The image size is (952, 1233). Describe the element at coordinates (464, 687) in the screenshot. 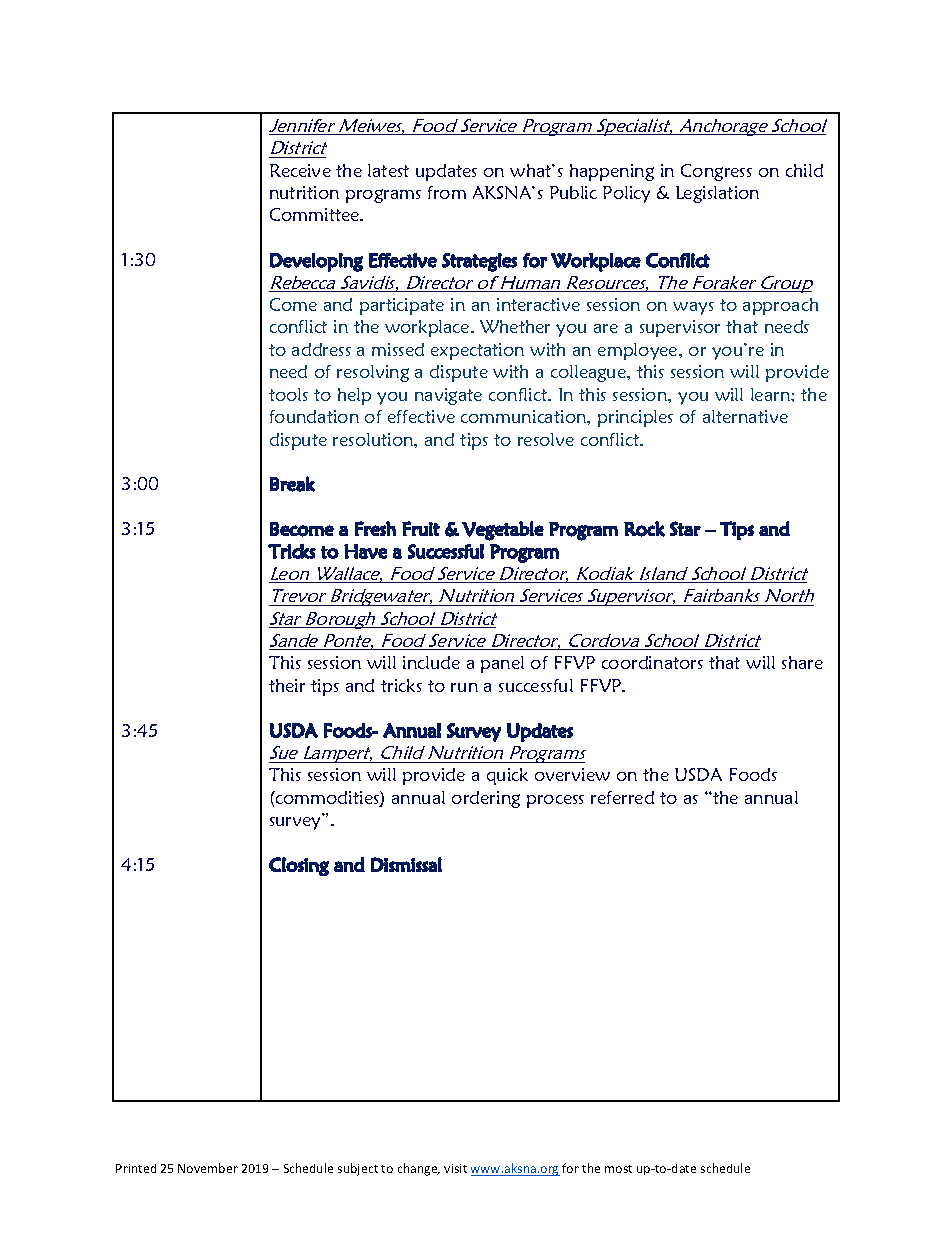

I see `run` at that location.
